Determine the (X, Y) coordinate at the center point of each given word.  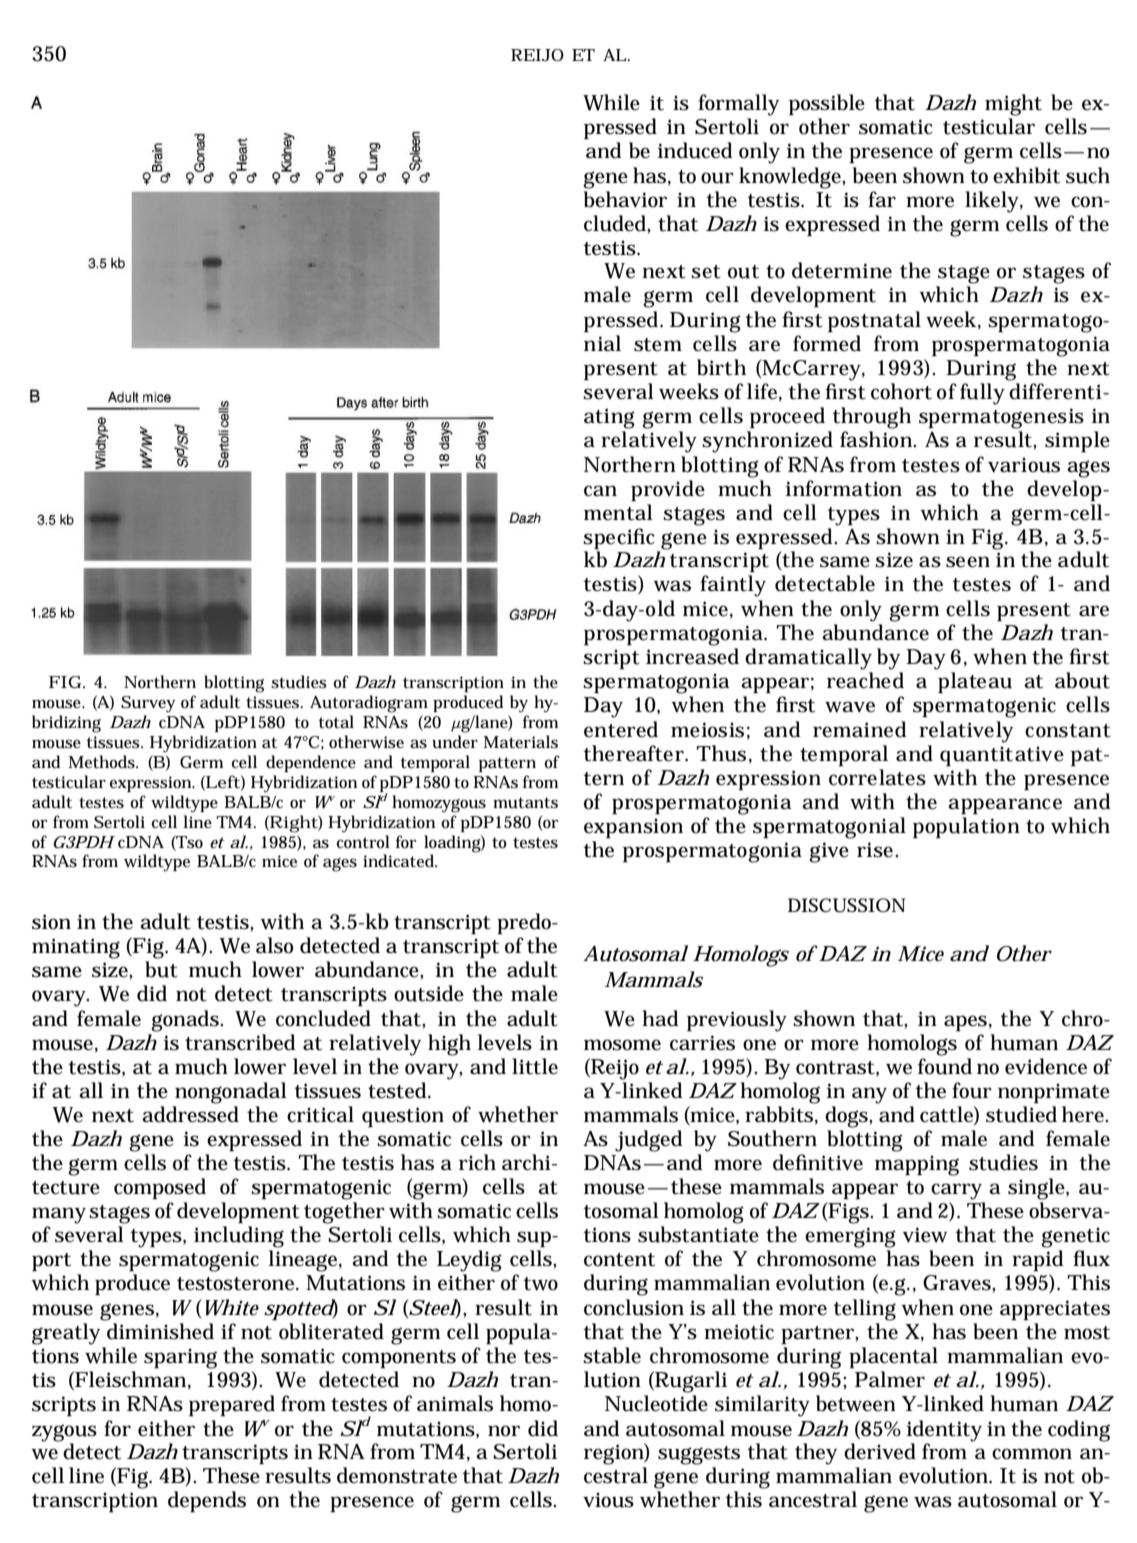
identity (944, 1431)
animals (455, 1403)
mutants (525, 803)
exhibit (1026, 175)
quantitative (1002, 756)
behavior (625, 199)
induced (694, 150)
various (1024, 465)
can (600, 491)
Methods (103, 762)
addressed (190, 1114)
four (972, 1090)
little (535, 1066)
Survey (148, 704)
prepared (232, 1405)
